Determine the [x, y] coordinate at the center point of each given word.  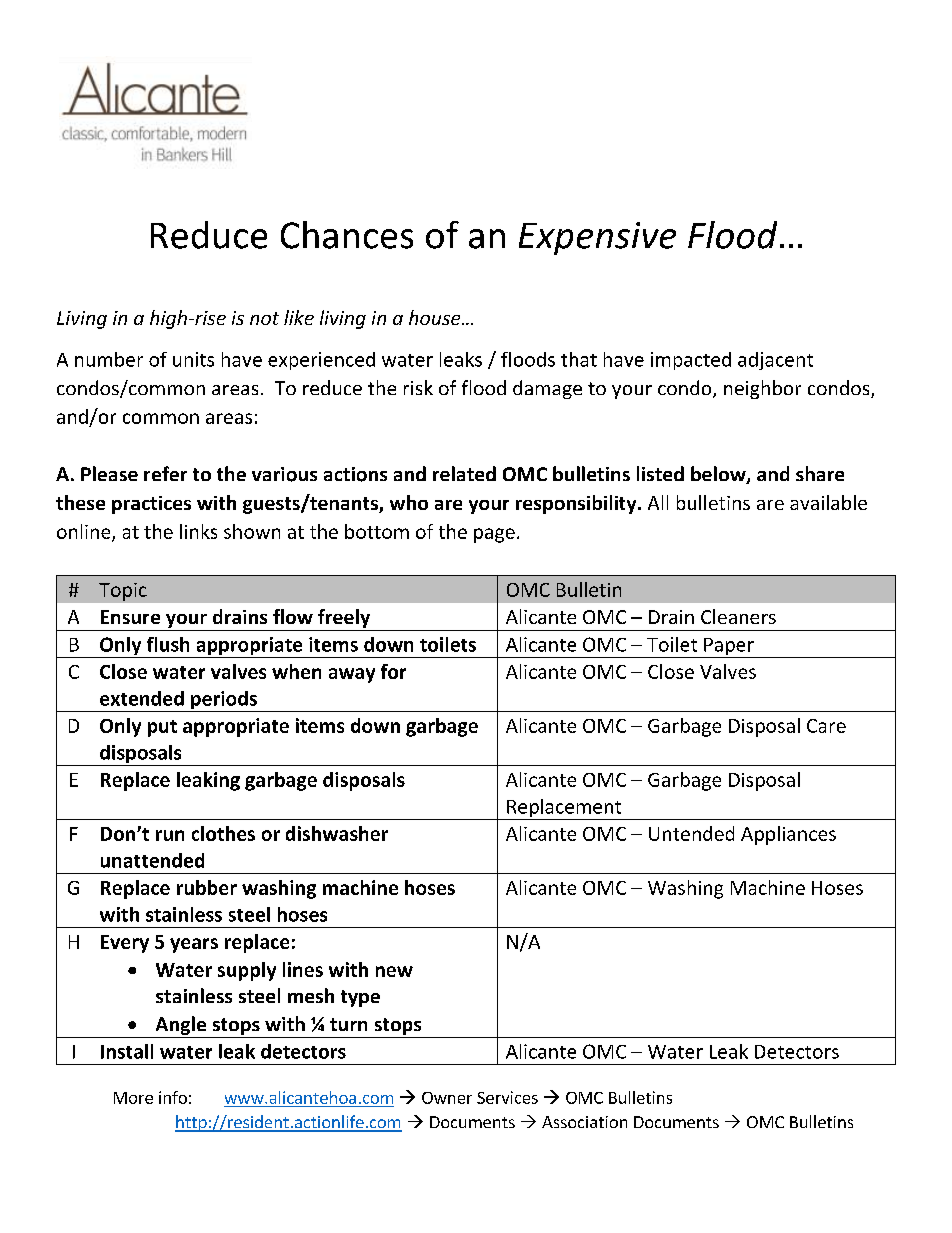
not [264, 318]
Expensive [597, 238]
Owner [447, 1098]
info [173, 1097]
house [436, 317]
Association [584, 1122]
